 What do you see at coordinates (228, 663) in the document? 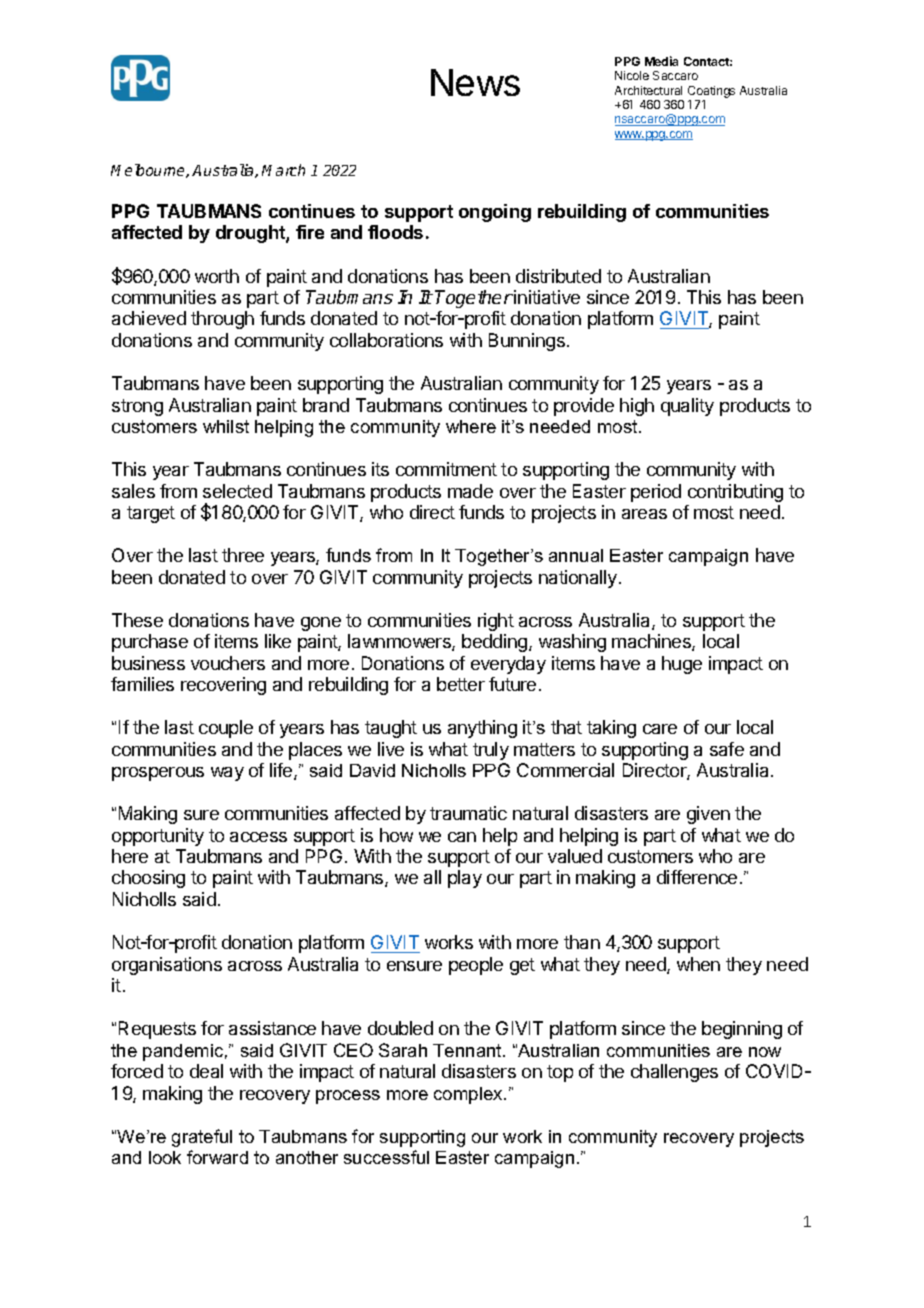
I see `vouchers` at bounding box center [228, 663].
